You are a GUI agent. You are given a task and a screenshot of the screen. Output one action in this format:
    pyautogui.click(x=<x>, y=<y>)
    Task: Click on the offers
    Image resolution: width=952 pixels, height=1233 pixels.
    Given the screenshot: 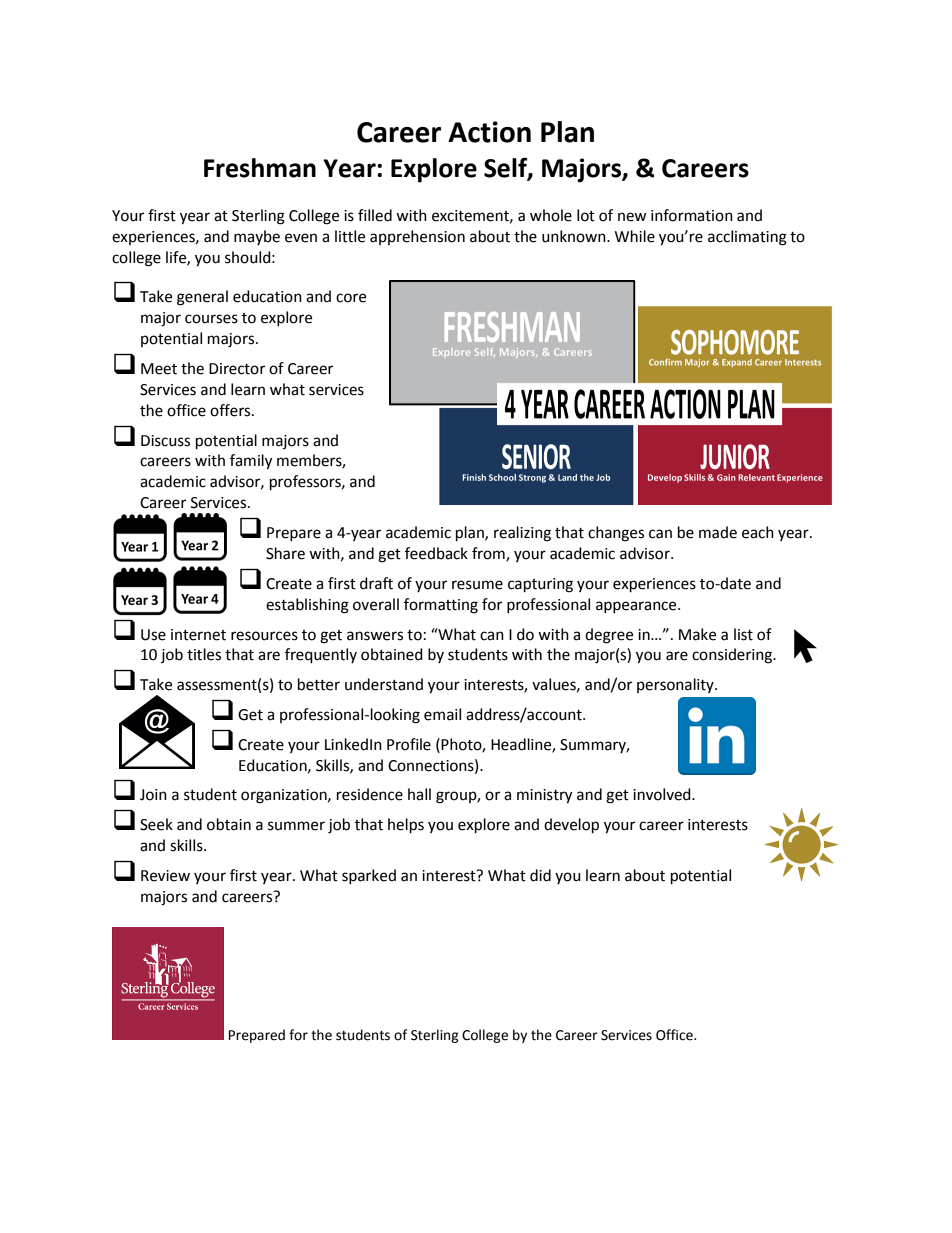 What is the action you would take?
    pyautogui.click(x=231, y=410)
